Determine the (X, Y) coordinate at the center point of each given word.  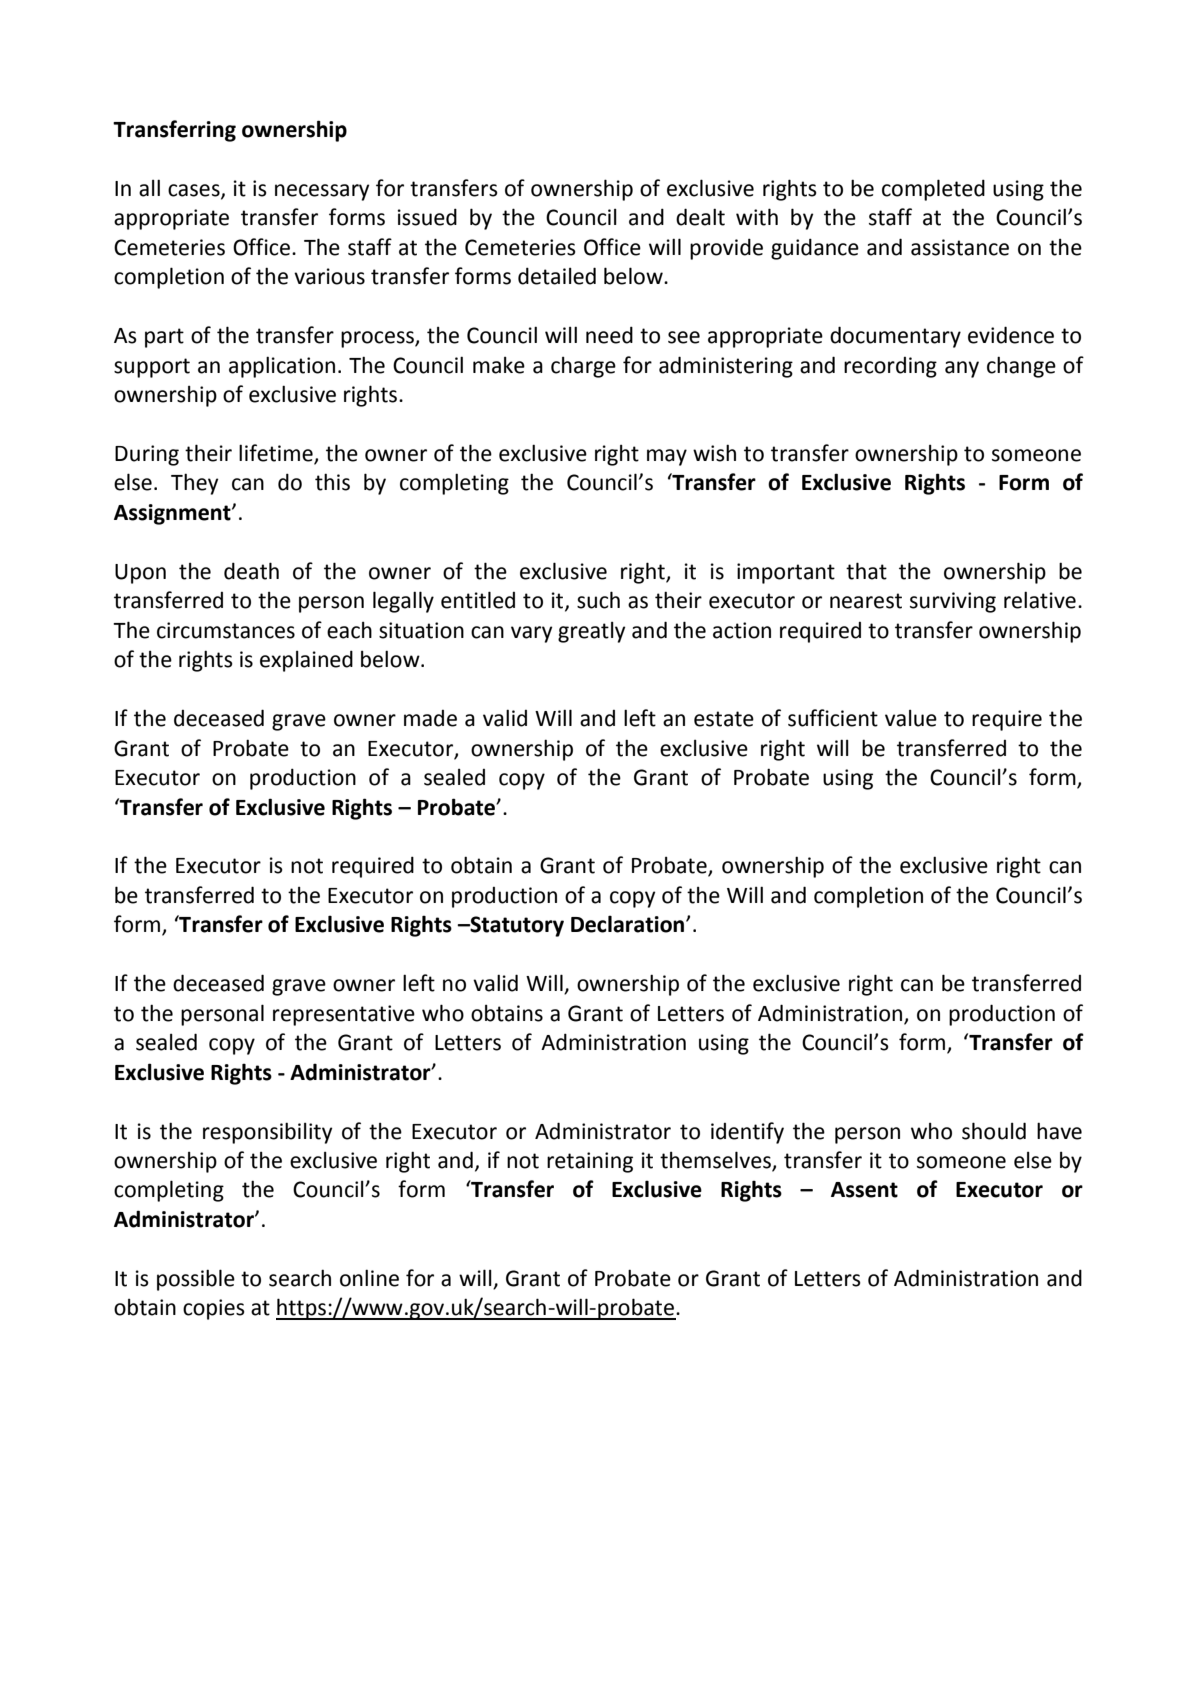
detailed (557, 276)
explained (306, 661)
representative (344, 1015)
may (667, 457)
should (994, 1131)
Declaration (629, 924)
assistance (960, 247)
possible (196, 1280)
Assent (864, 1190)
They (194, 484)
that (866, 571)
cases (195, 191)
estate (724, 719)
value (911, 718)
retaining (590, 1162)
